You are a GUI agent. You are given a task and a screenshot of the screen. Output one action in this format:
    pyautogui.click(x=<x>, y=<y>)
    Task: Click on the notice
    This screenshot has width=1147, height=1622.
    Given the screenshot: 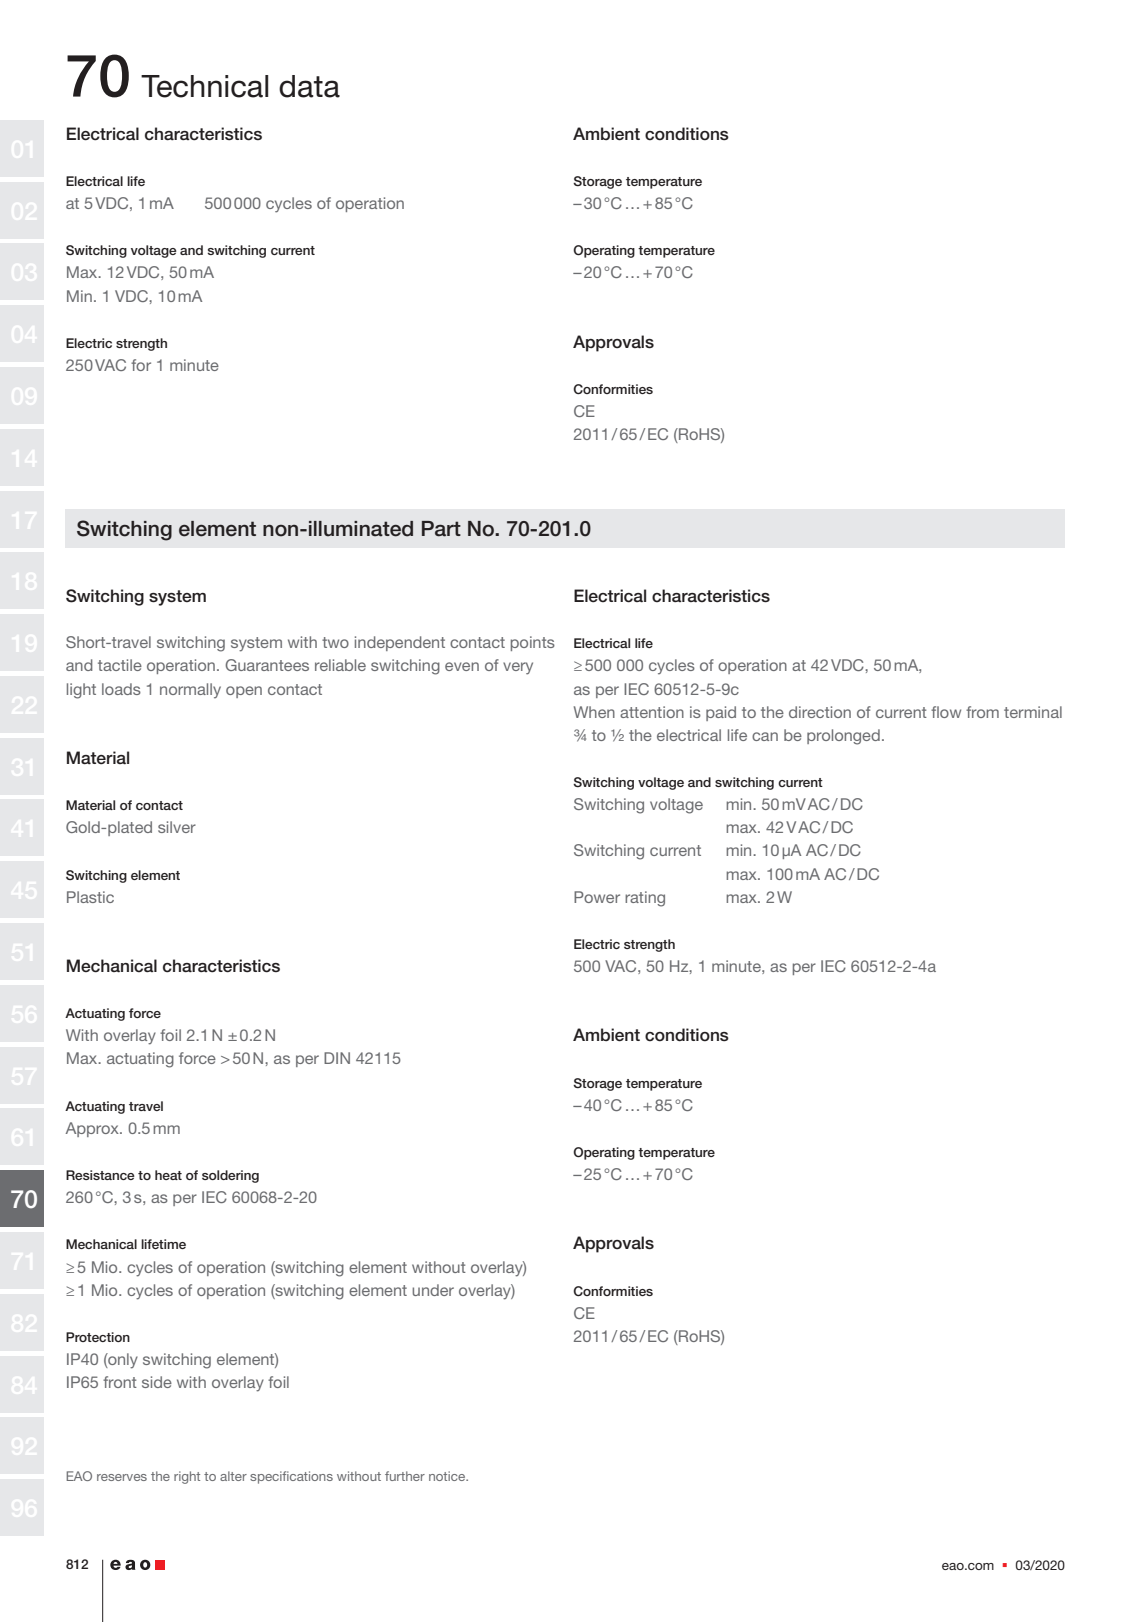 What is the action you would take?
    pyautogui.click(x=448, y=1476)
